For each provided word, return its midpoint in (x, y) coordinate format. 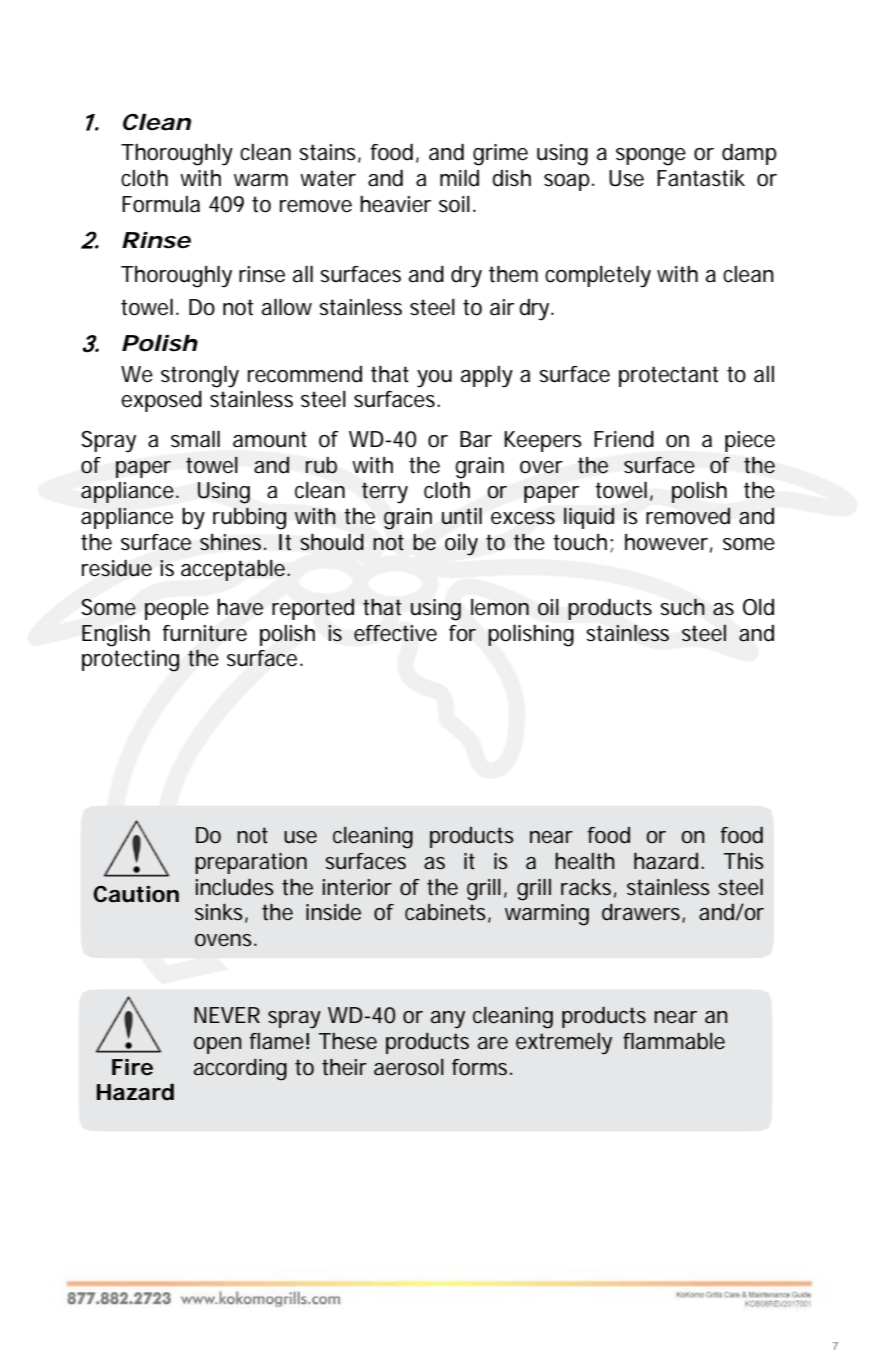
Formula (161, 204)
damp (749, 154)
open (218, 1045)
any (448, 1020)
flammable (674, 1041)
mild (459, 178)
